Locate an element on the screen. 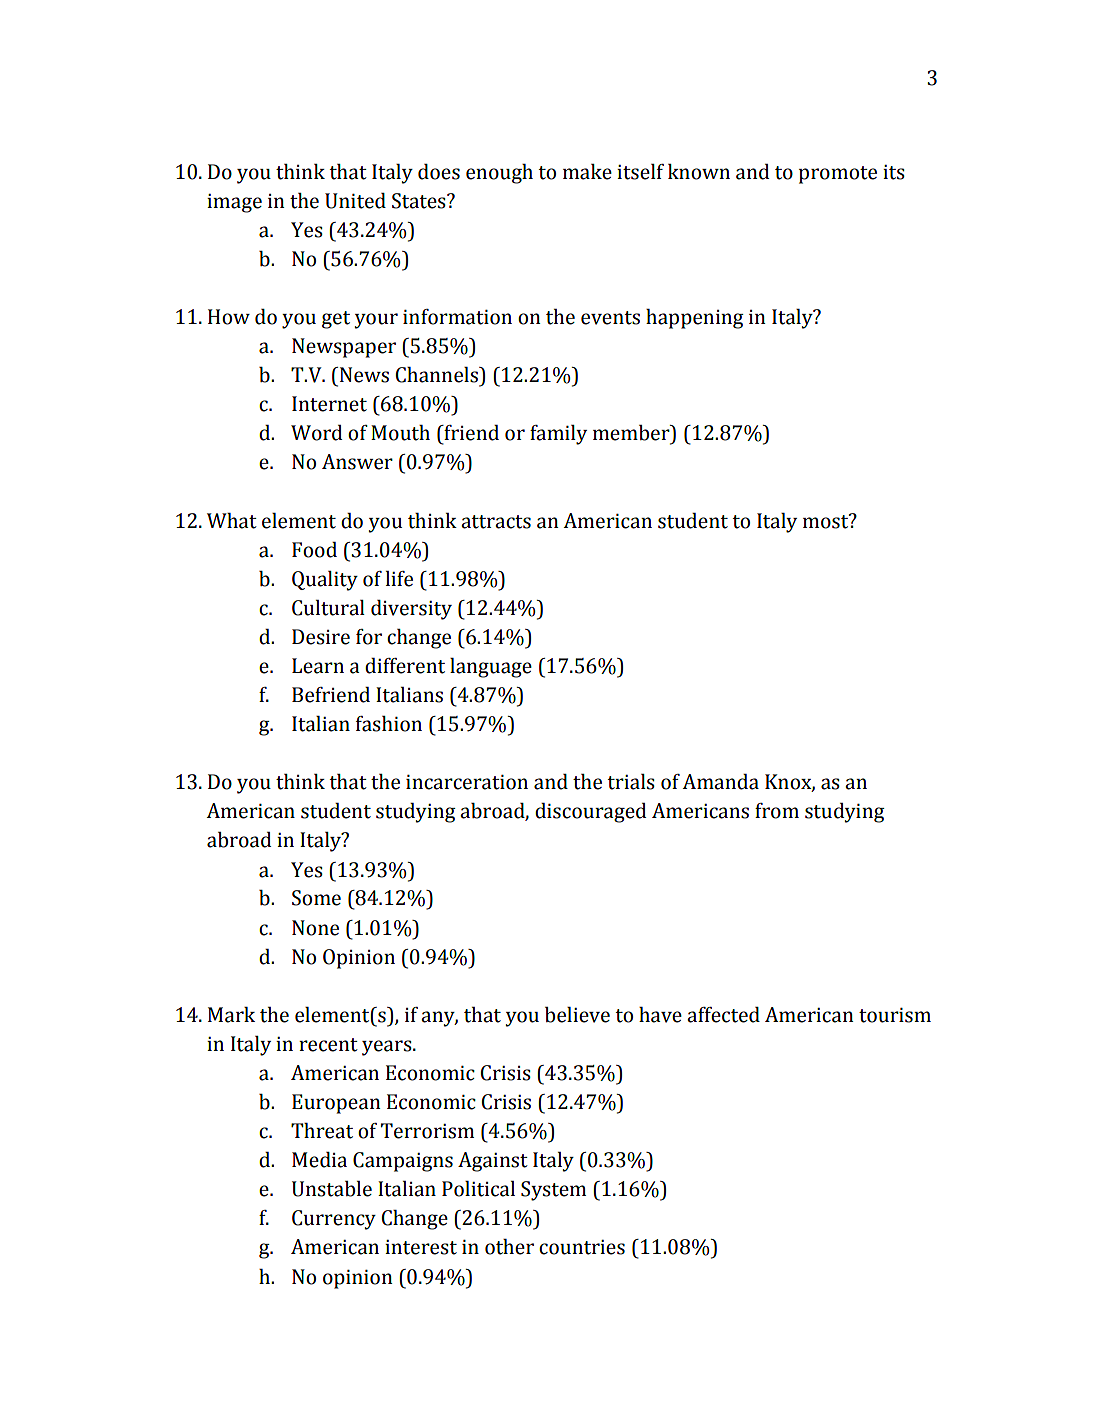 Image resolution: width=1100 pixels, height=1423 pixels. promote is located at coordinates (838, 175).
